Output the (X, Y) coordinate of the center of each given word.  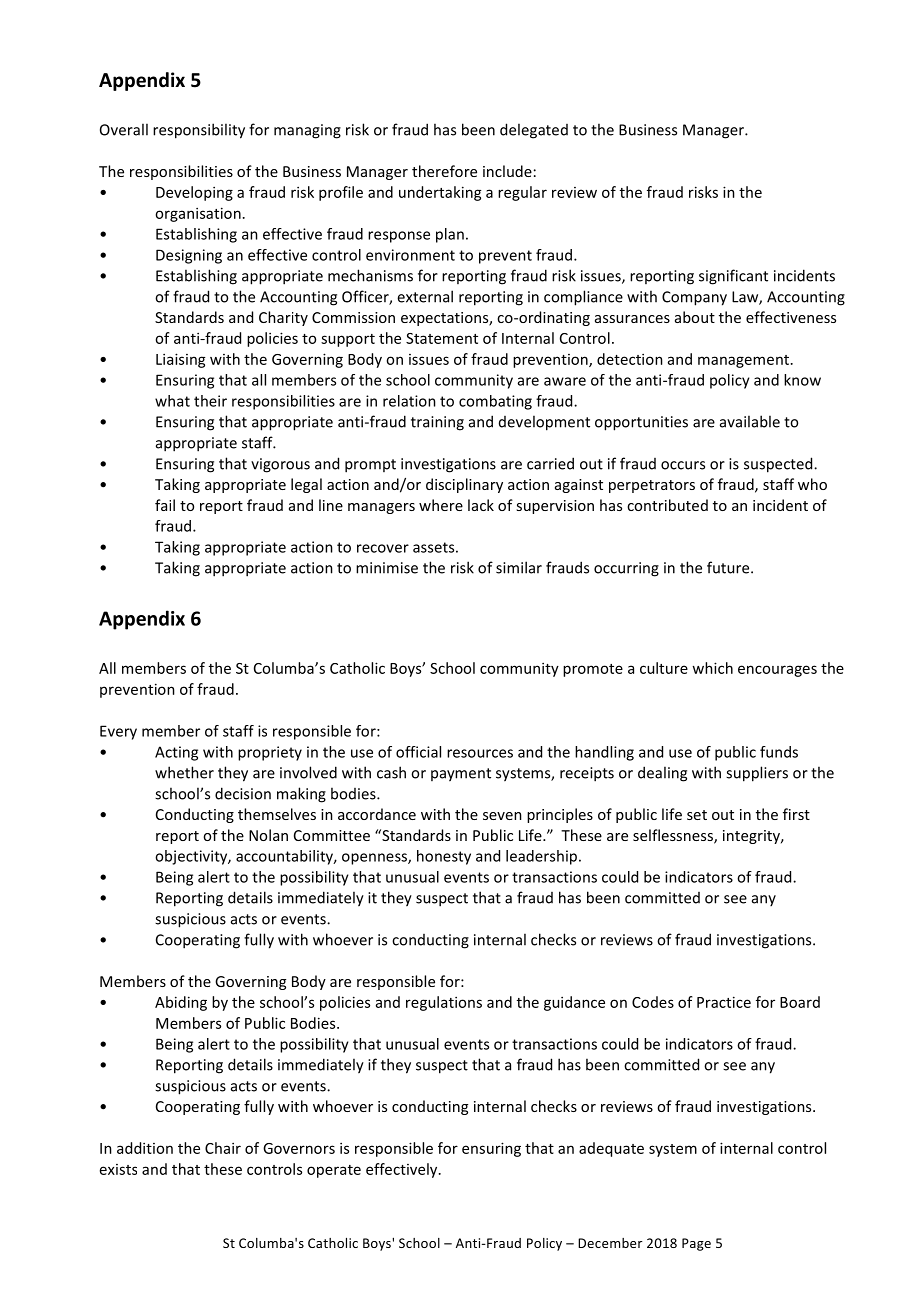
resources (480, 753)
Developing (194, 193)
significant (733, 277)
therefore (444, 171)
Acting (176, 753)
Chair (223, 1148)
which (712, 668)
